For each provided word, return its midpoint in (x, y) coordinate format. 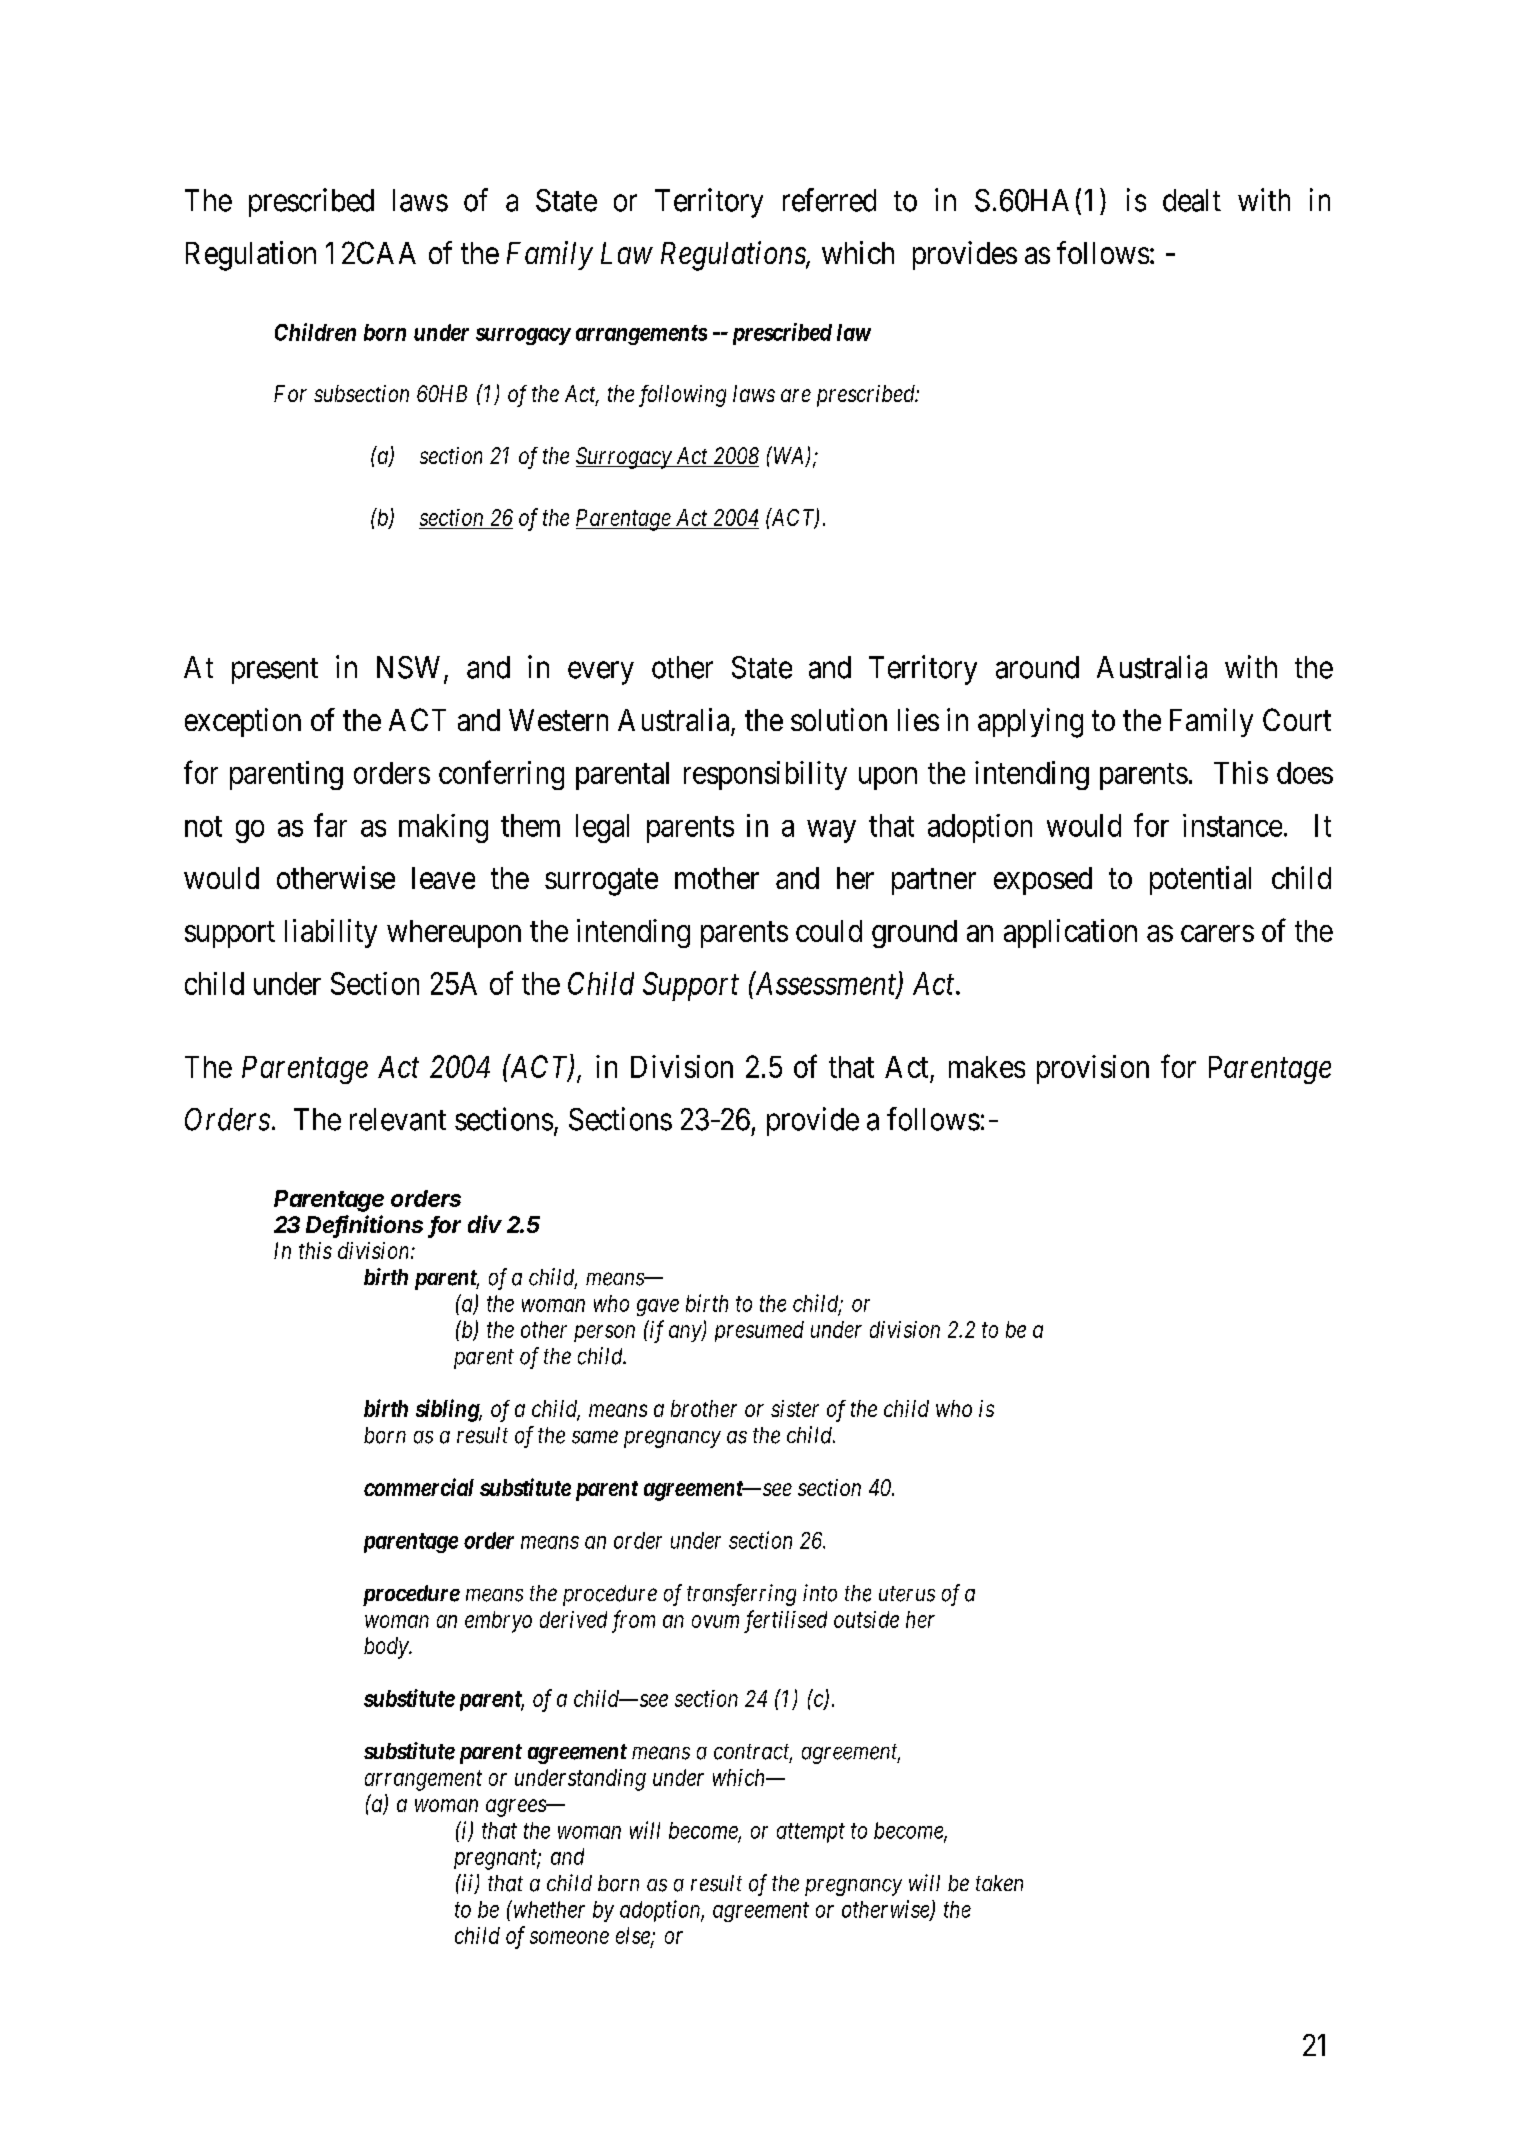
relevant (398, 1119)
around (1037, 667)
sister (795, 1408)
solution (839, 719)
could (829, 931)
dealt (1192, 200)
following (682, 396)
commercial (419, 1487)
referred (829, 200)
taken (999, 1883)
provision (1093, 1069)
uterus (907, 1594)
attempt (811, 1833)
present (275, 671)
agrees (517, 1808)
